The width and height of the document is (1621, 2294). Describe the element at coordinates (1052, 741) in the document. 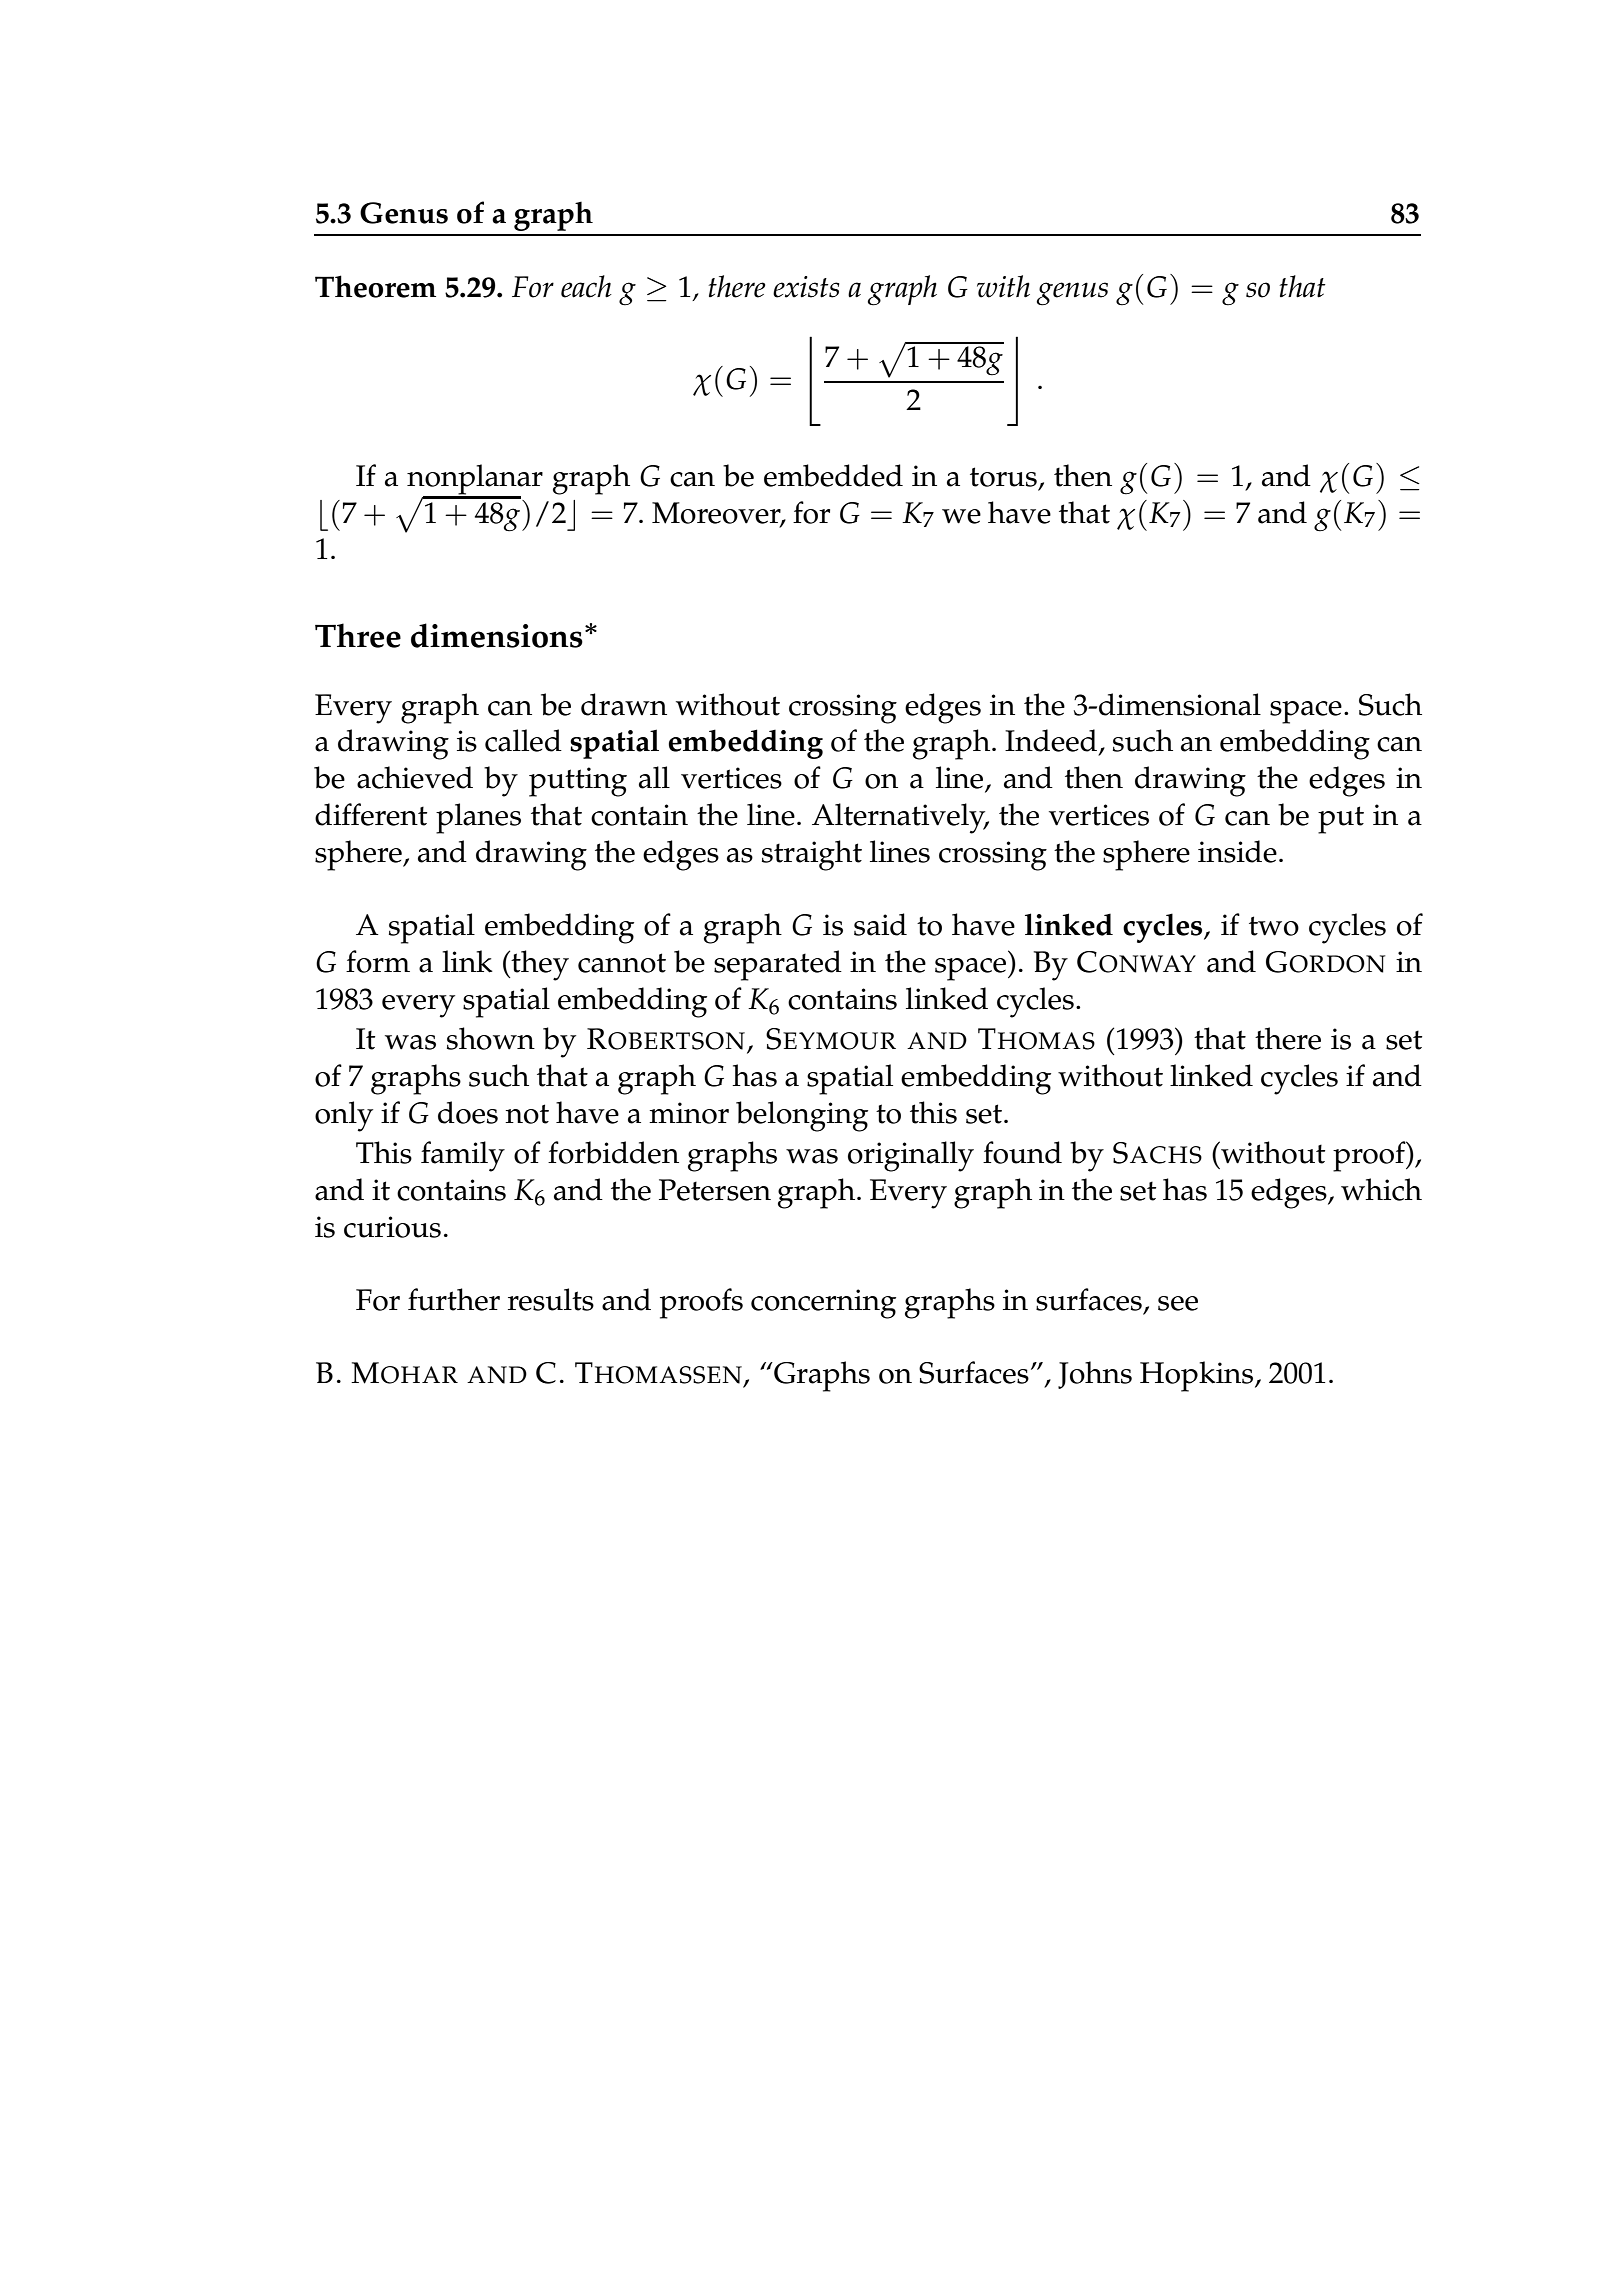

I see `Indeed` at that location.
